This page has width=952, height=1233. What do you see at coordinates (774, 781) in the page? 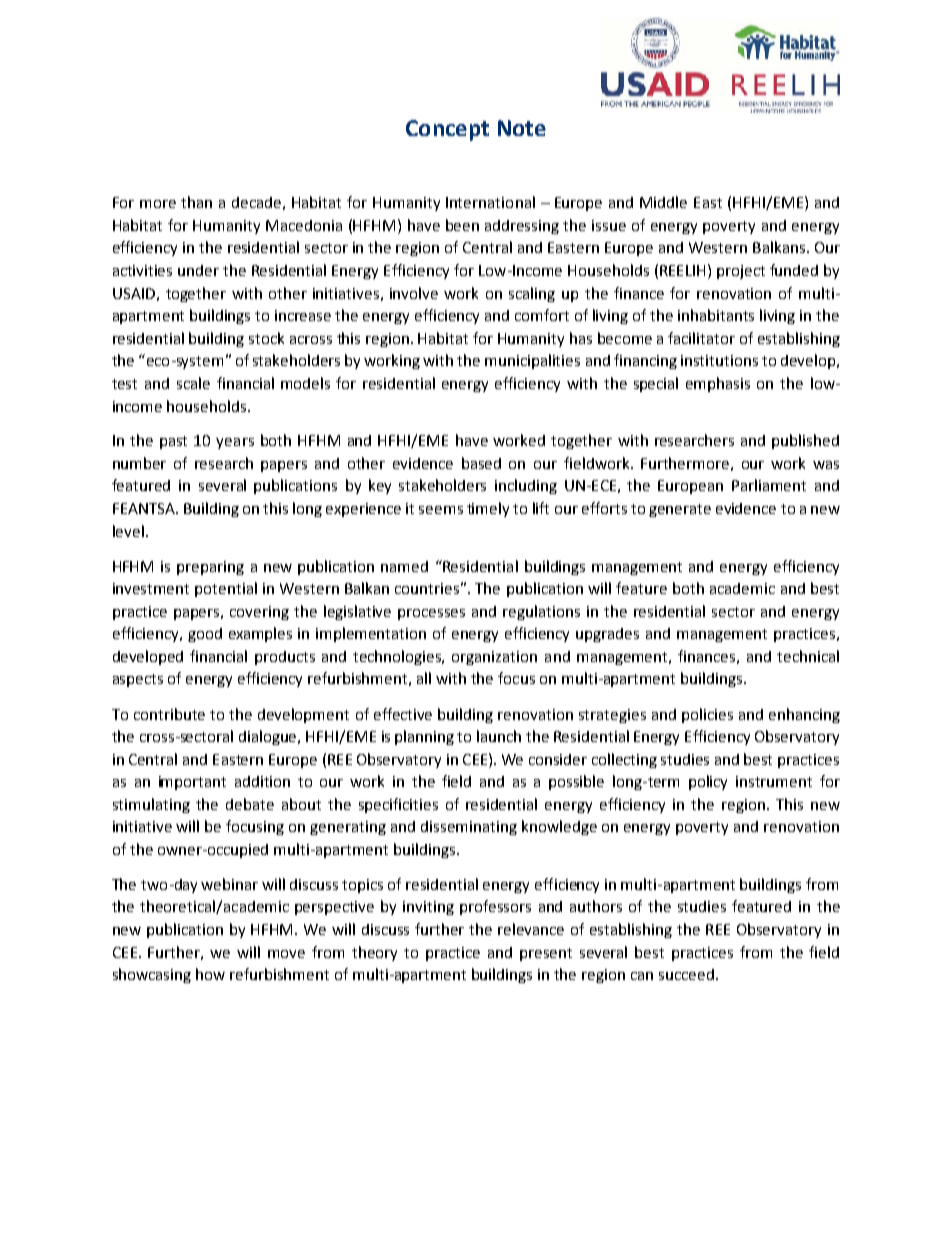
I see `instrument` at bounding box center [774, 781].
